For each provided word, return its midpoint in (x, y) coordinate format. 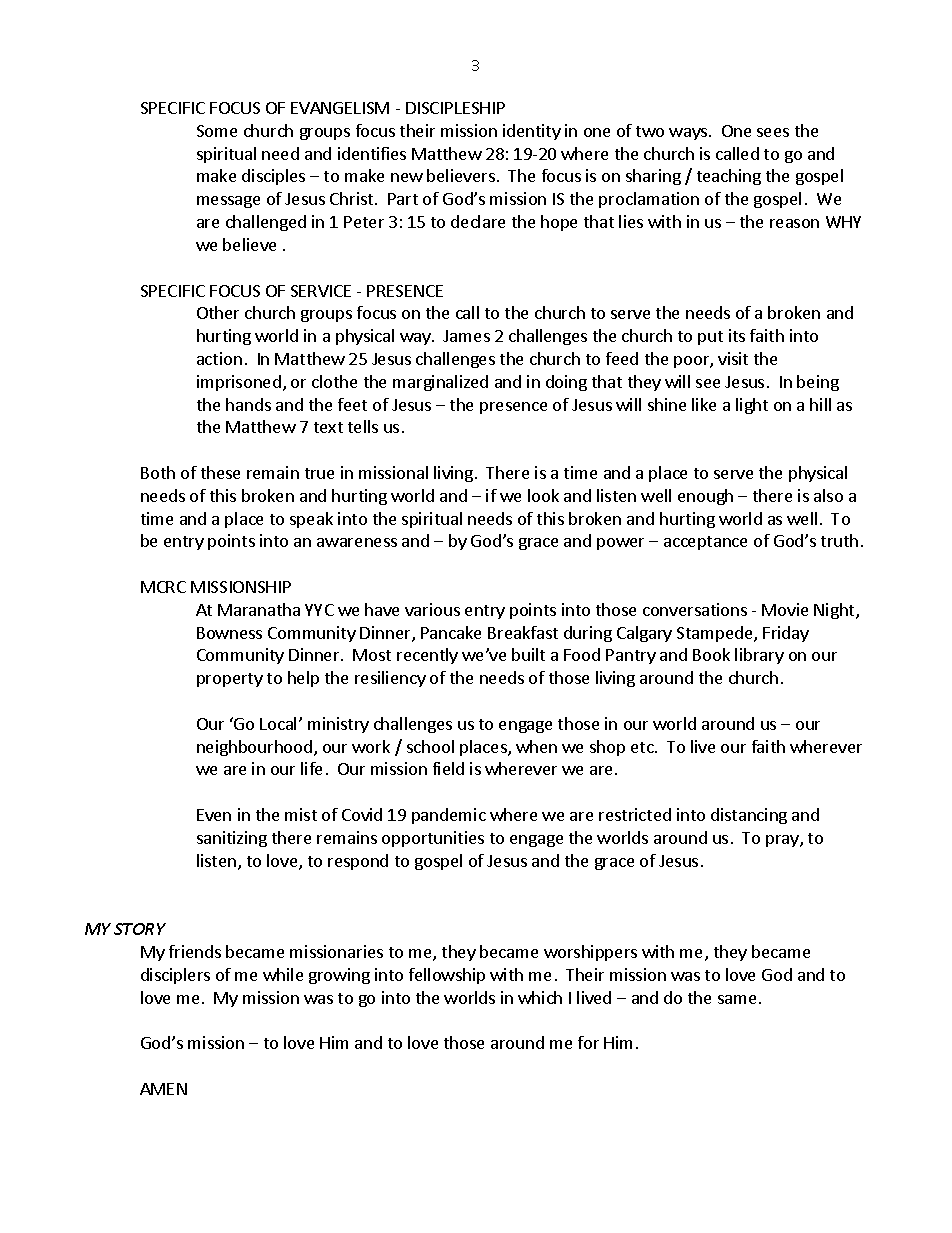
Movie (785, 609)
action (219, 358)
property (230, 680)
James (466, 336)
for (588, 1042)
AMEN (163, 1089)
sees (773, 132)
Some (217, 131)
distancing (749, 816)
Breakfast (523, 632)
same (737, 999)
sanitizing (232, 839)
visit (733, 358)
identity (532, 132)
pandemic (449, 816)
